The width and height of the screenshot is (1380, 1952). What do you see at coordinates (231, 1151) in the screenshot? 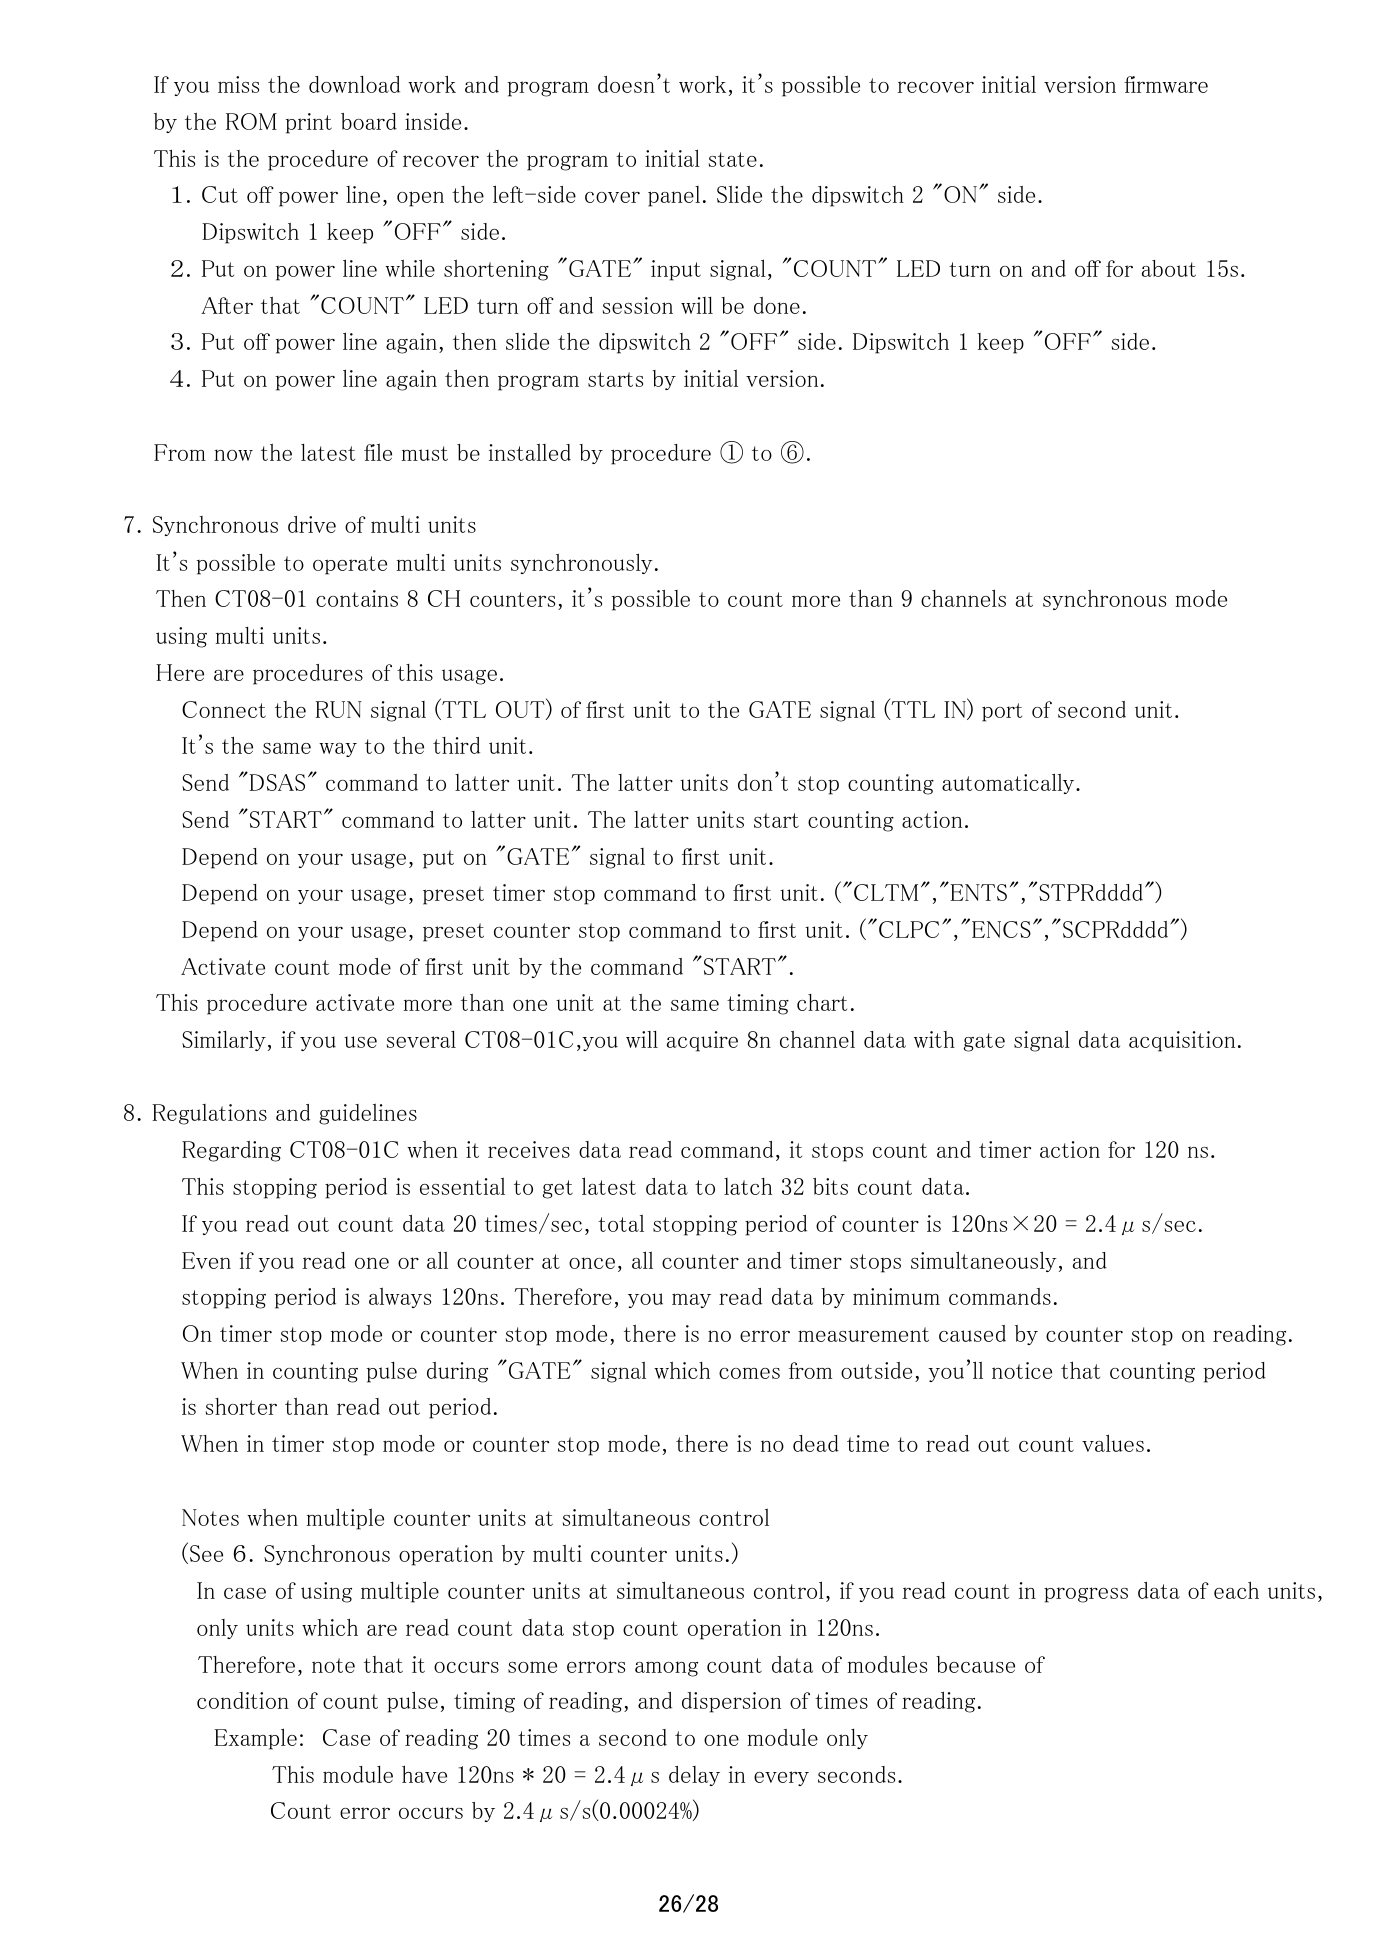
I see `Regarding` at bounding box center [231, 1151].
